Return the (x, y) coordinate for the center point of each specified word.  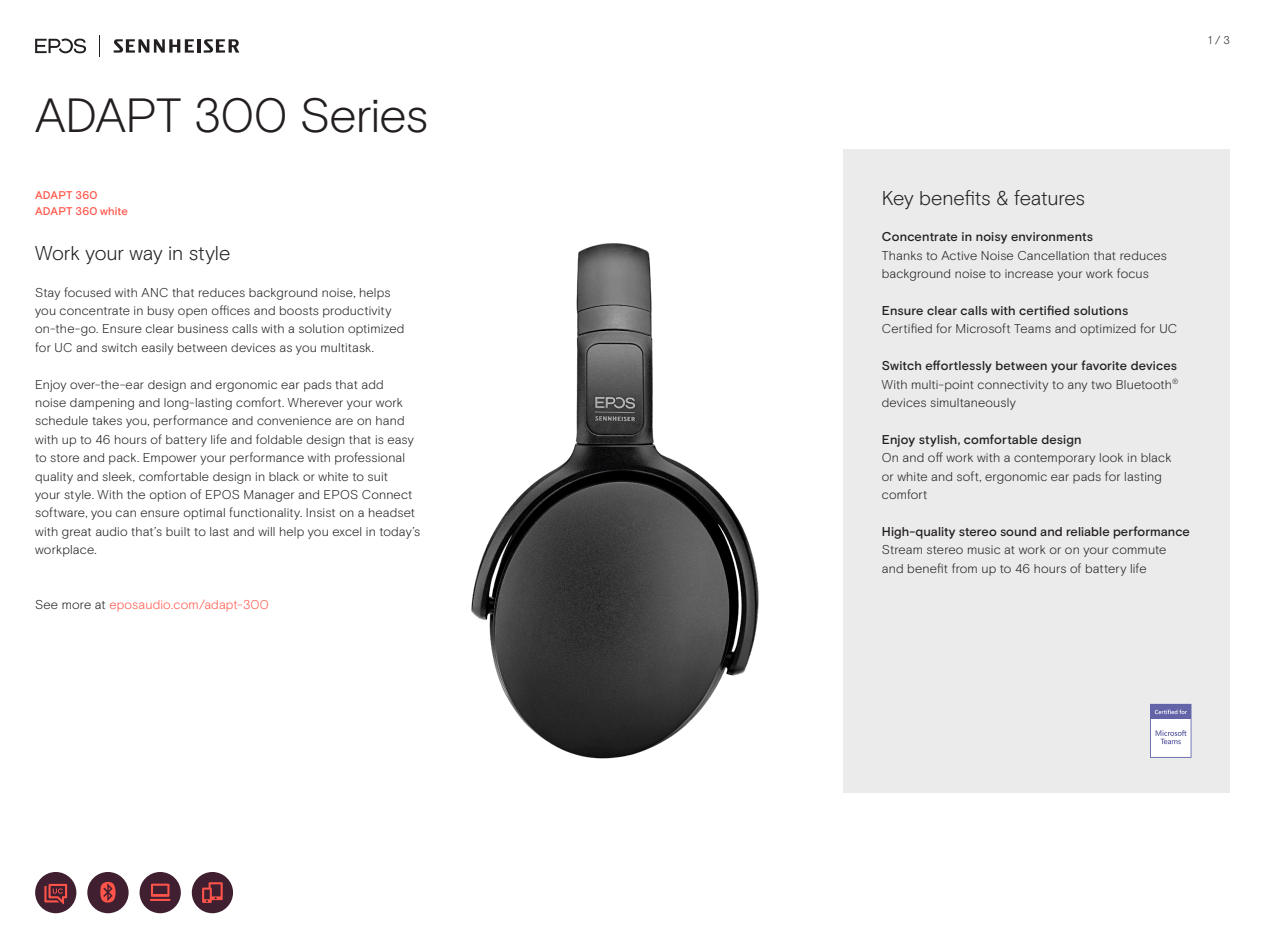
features (1049, 198)
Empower (170, 459)
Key (898, 200)
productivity (357, 312)
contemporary (1054, 459)
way (146, 257)
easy (400, 442)
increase (1029, 273)
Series (364, 115)
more (76, 605)
